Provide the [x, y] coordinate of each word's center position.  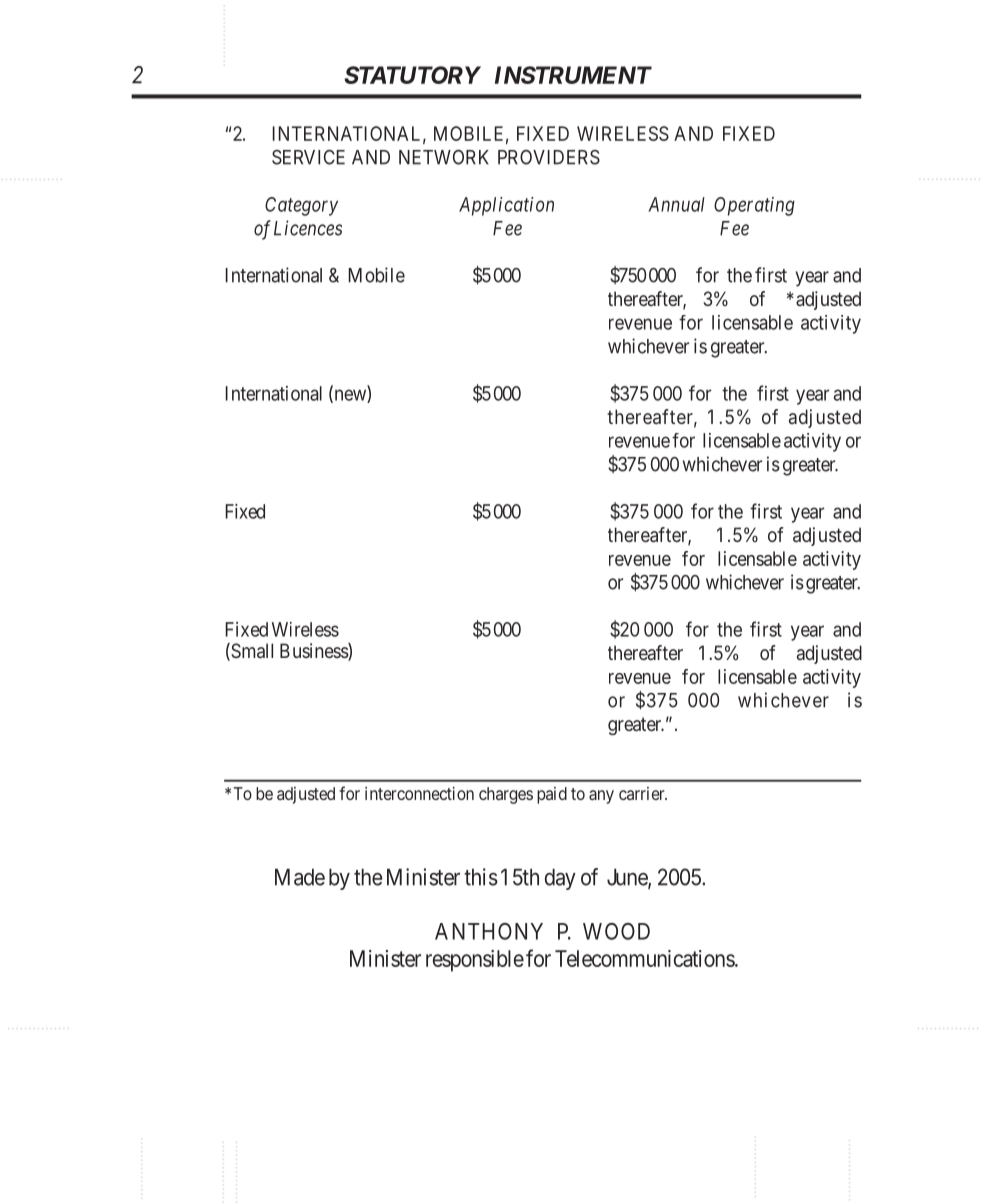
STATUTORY [412, 75]
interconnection [419, 793]
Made [300, 877]
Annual [676, 204]
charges [506, 795]
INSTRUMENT [573, 75]
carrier [643, 793]
